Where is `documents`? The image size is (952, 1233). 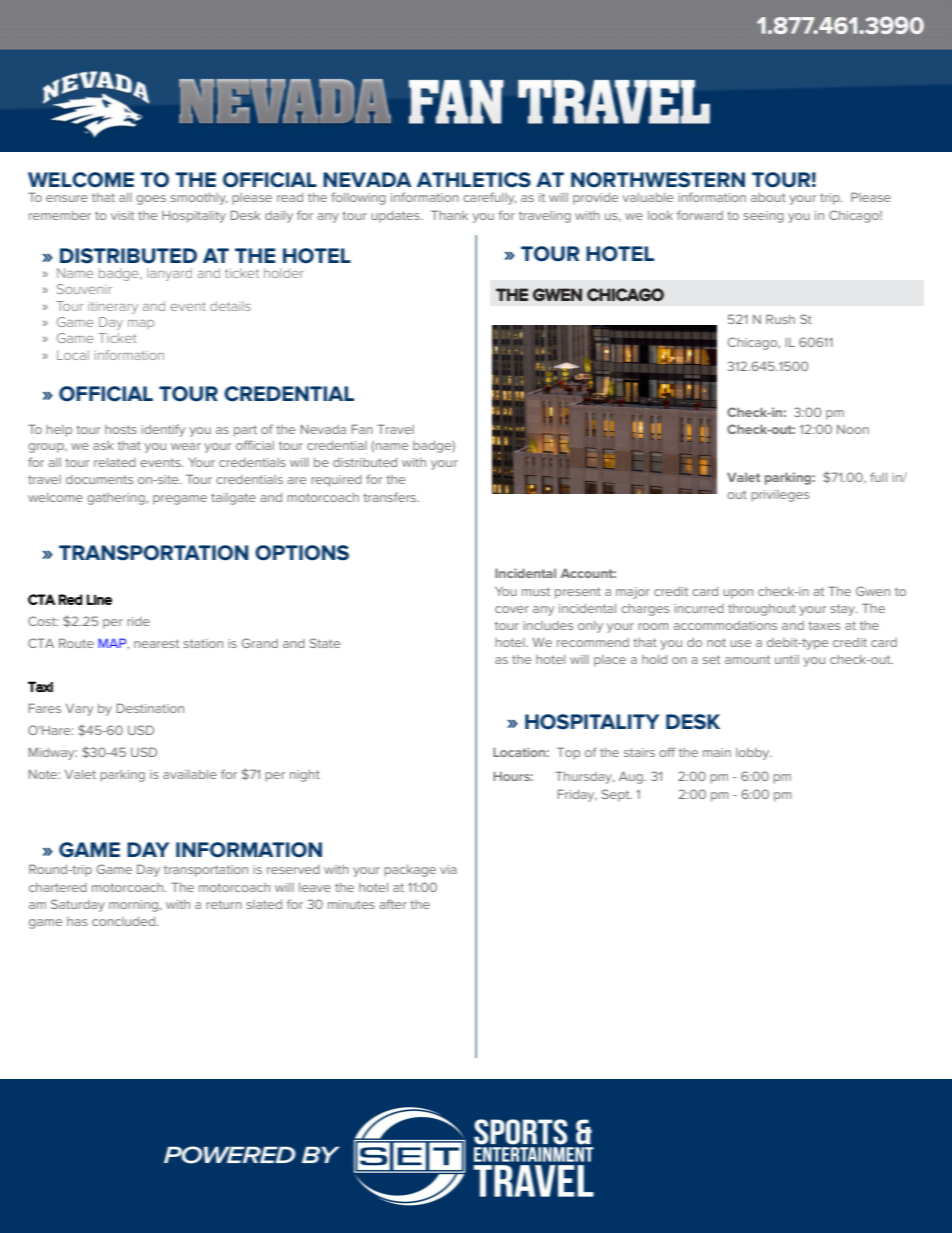
documents is located at coordinates (99, 479).
